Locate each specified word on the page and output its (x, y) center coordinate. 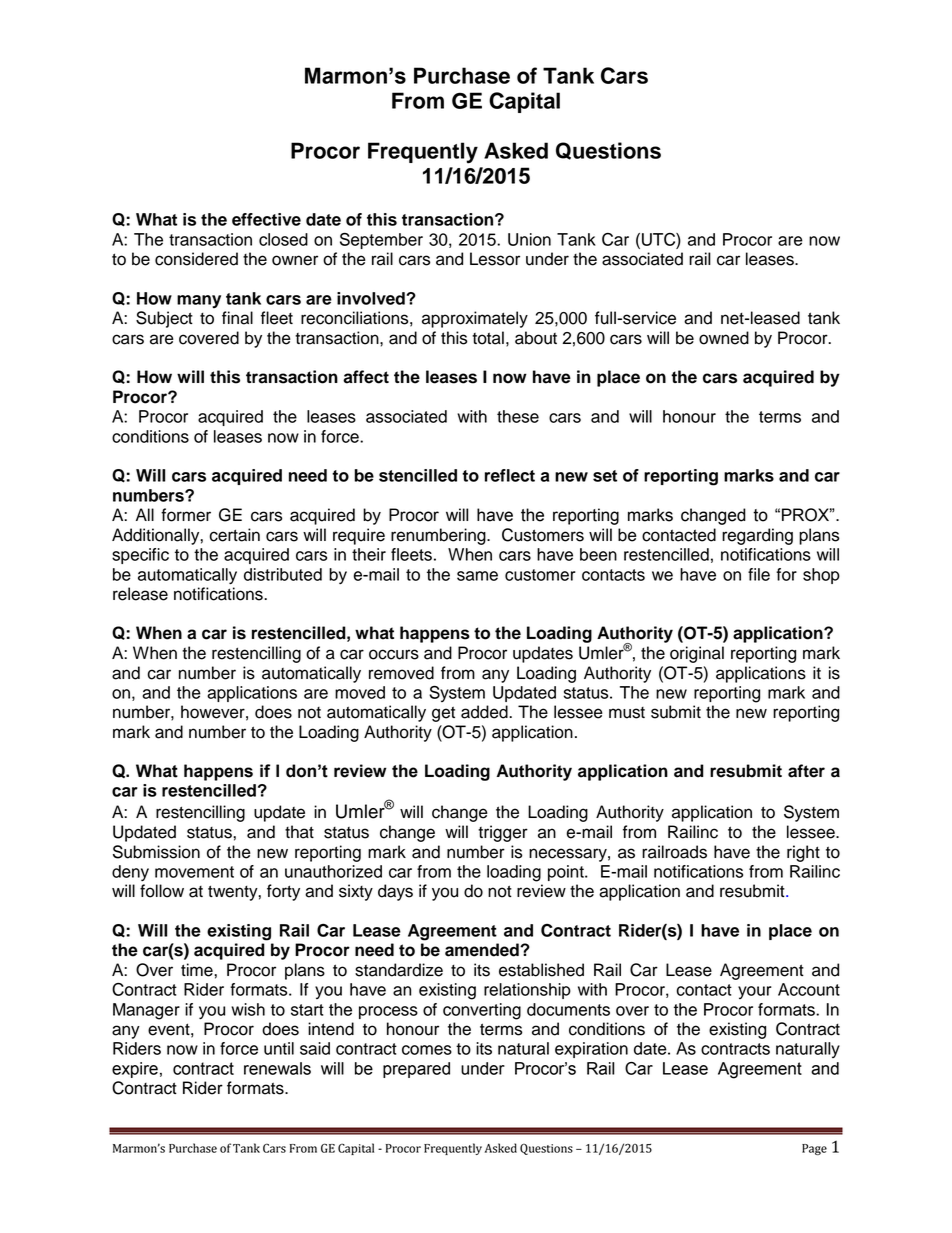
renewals (277, 1068)
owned (724, 338)
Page (814, 1149)
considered (196, 259)
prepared (416, 1070)
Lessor (495, 259)
